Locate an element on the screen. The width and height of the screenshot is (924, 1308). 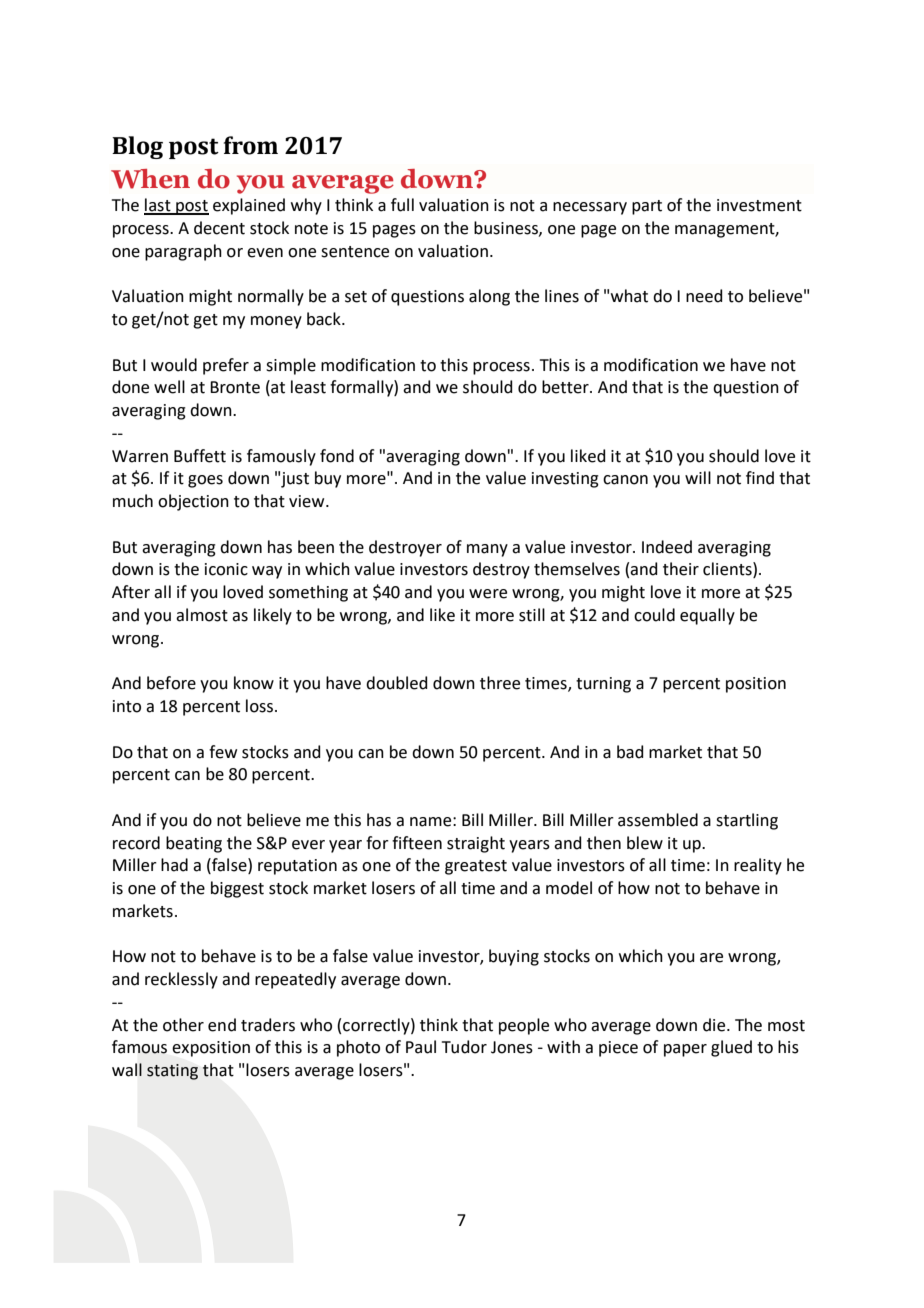
full is located at coordinates (402, 205).
